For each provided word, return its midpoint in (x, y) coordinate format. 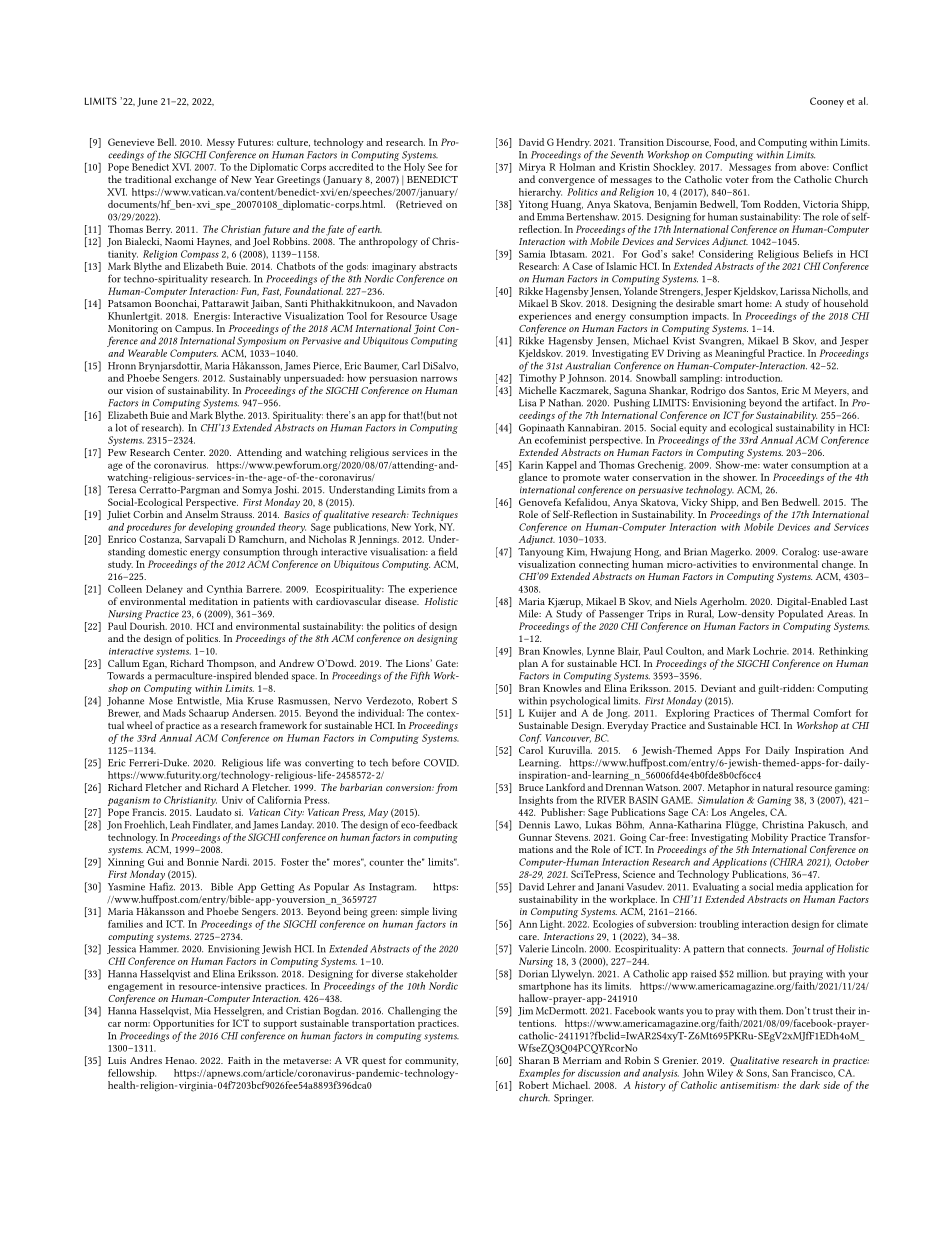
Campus (194, 330)
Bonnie (203, 862)
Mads (174, 713)
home (758, 303)
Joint (425, 329)
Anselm (201, 513)
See (435, 167)
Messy (221, 144)
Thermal (790, 713)
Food (725, 142)
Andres (146, 1060)
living (444, 912)
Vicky (693, 504)
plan (528, 664)
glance (533, 478)
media (789, 886)
